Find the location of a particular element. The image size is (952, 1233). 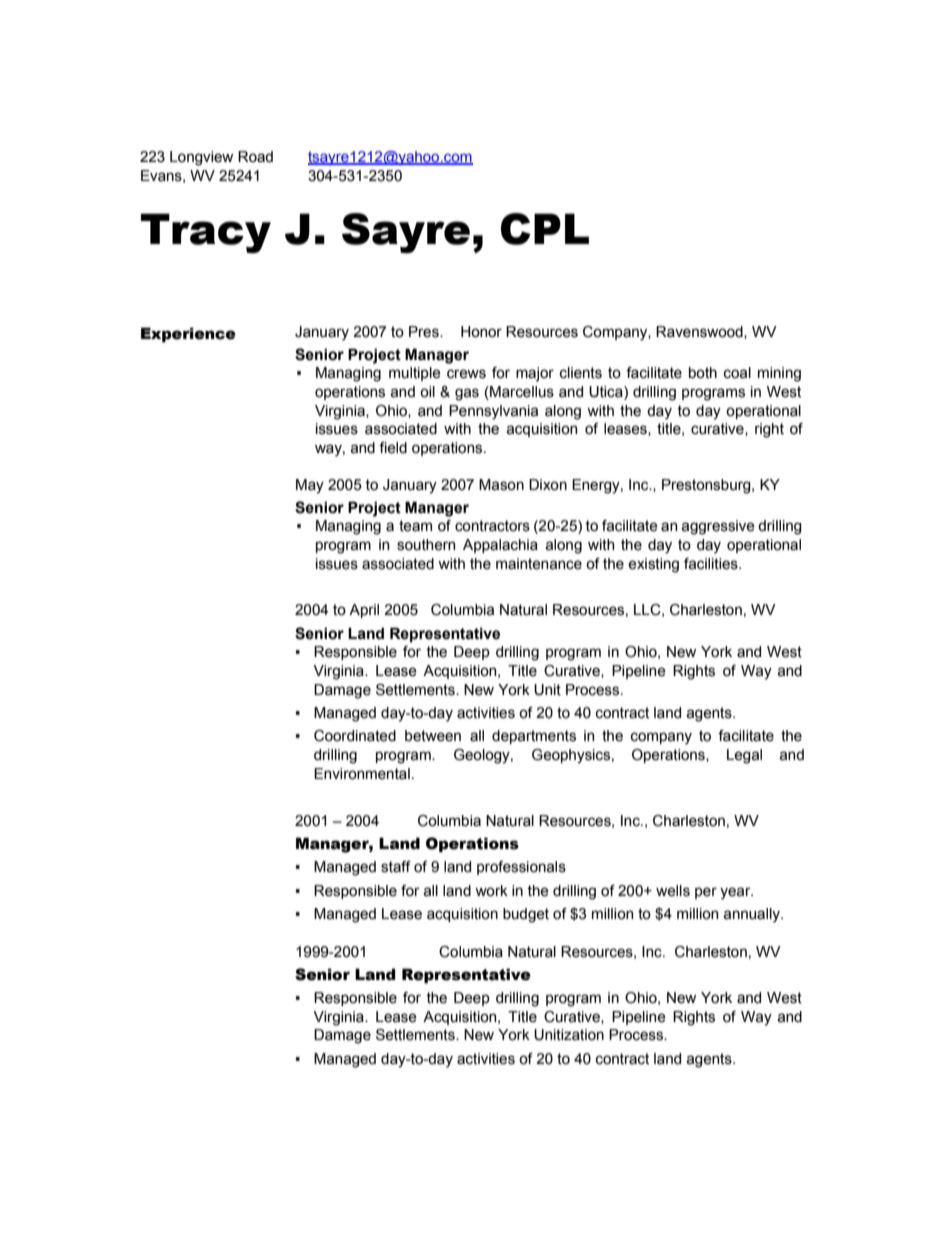

CPL is located at coordinates (545, 229).
